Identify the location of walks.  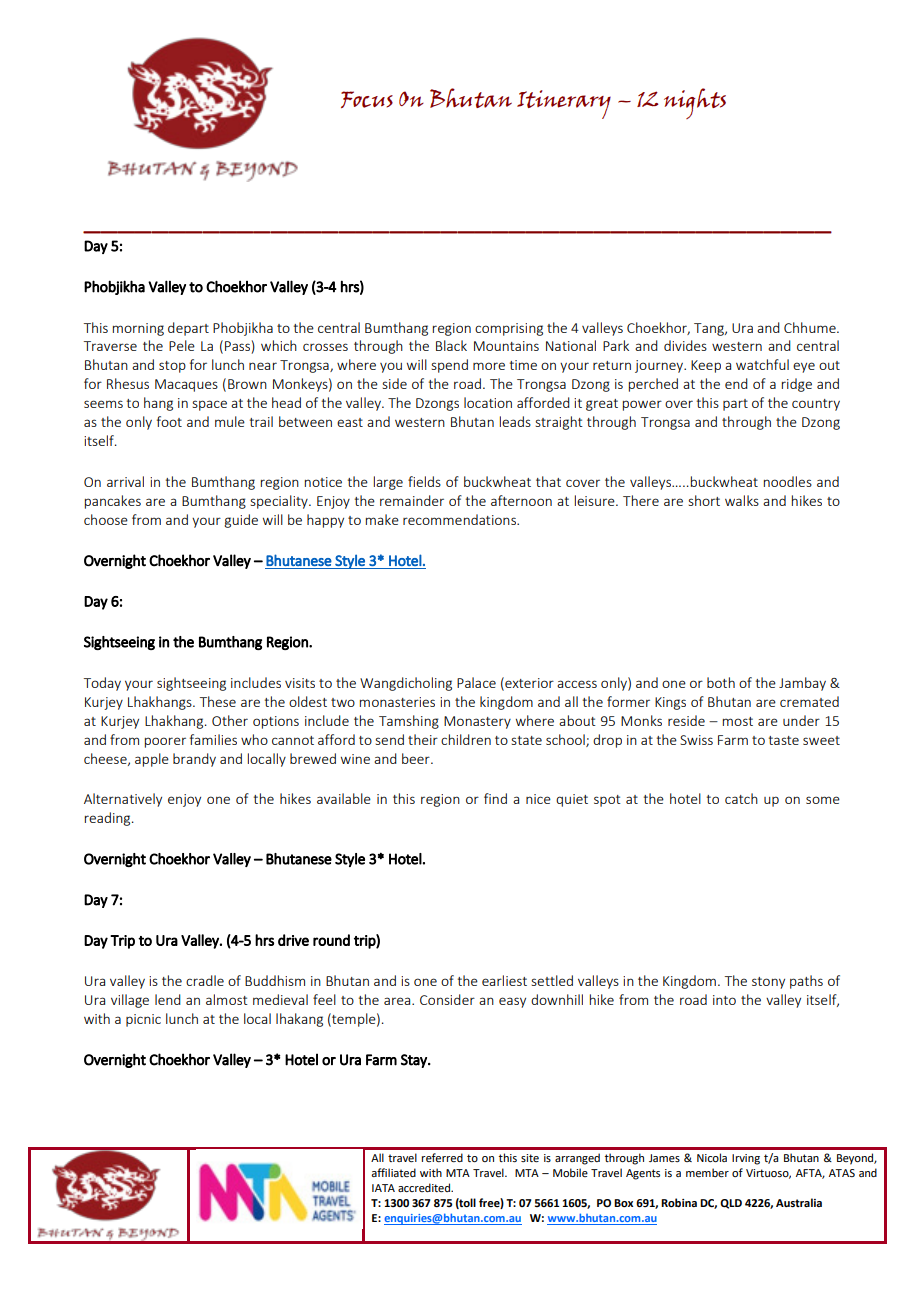
(742, 500).
